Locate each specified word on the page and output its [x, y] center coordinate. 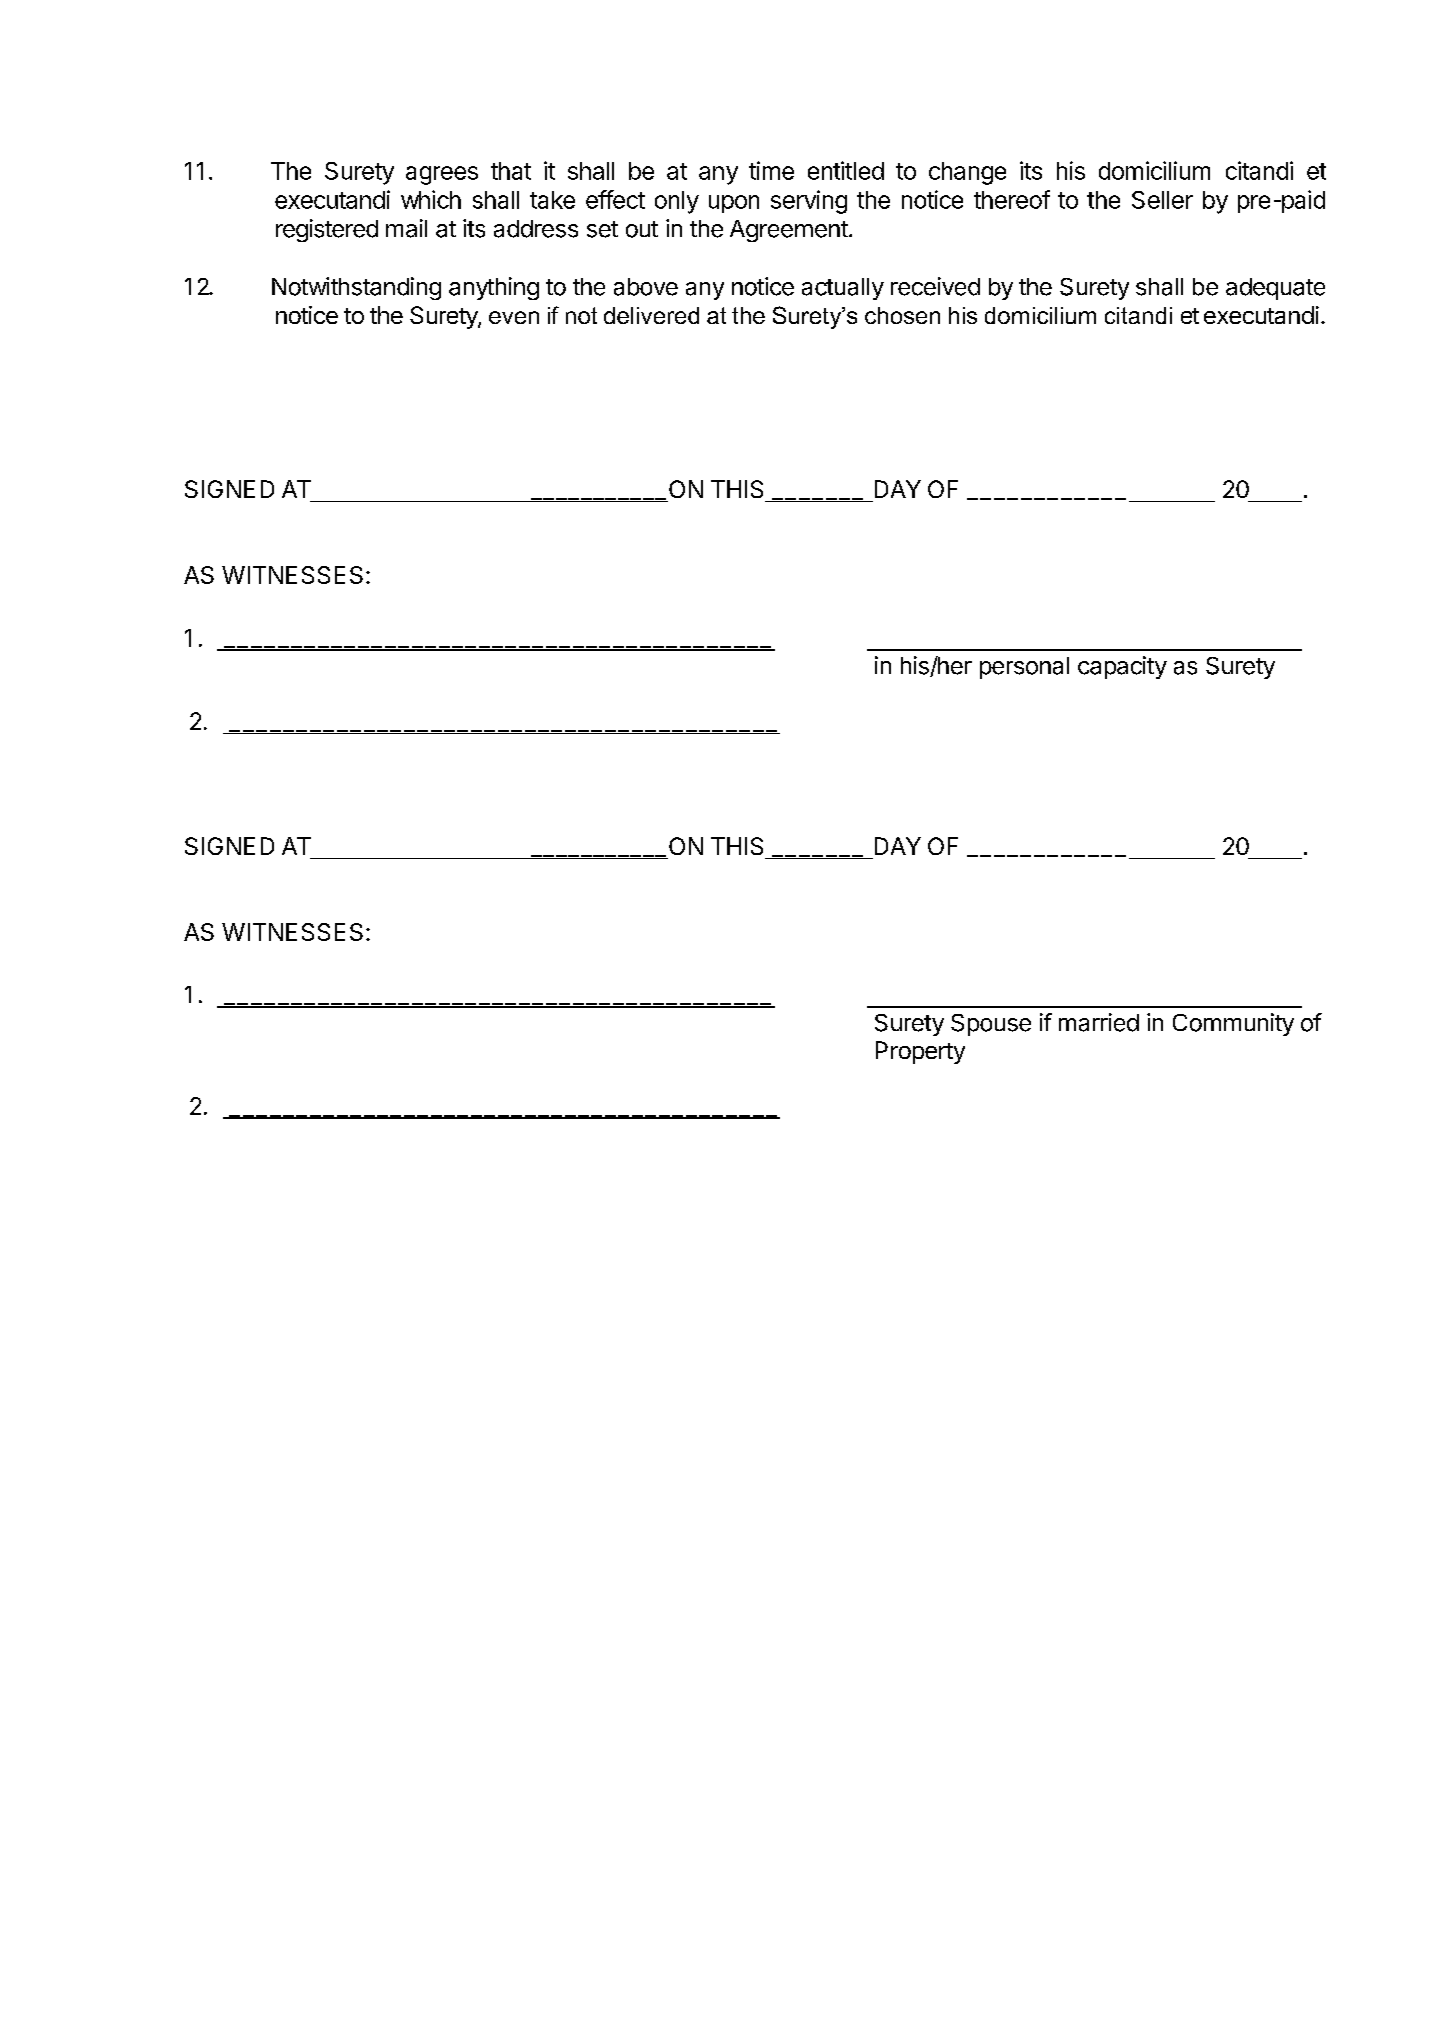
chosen [902, 315]
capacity [1122, 667]
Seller [1162, 200]
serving [809, 202]
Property [920, 1052]
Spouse [991, 1025]
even [514, 317]
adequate [1275, 289]
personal [1024, 668]
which [431, 199]
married [1099, 1022]
